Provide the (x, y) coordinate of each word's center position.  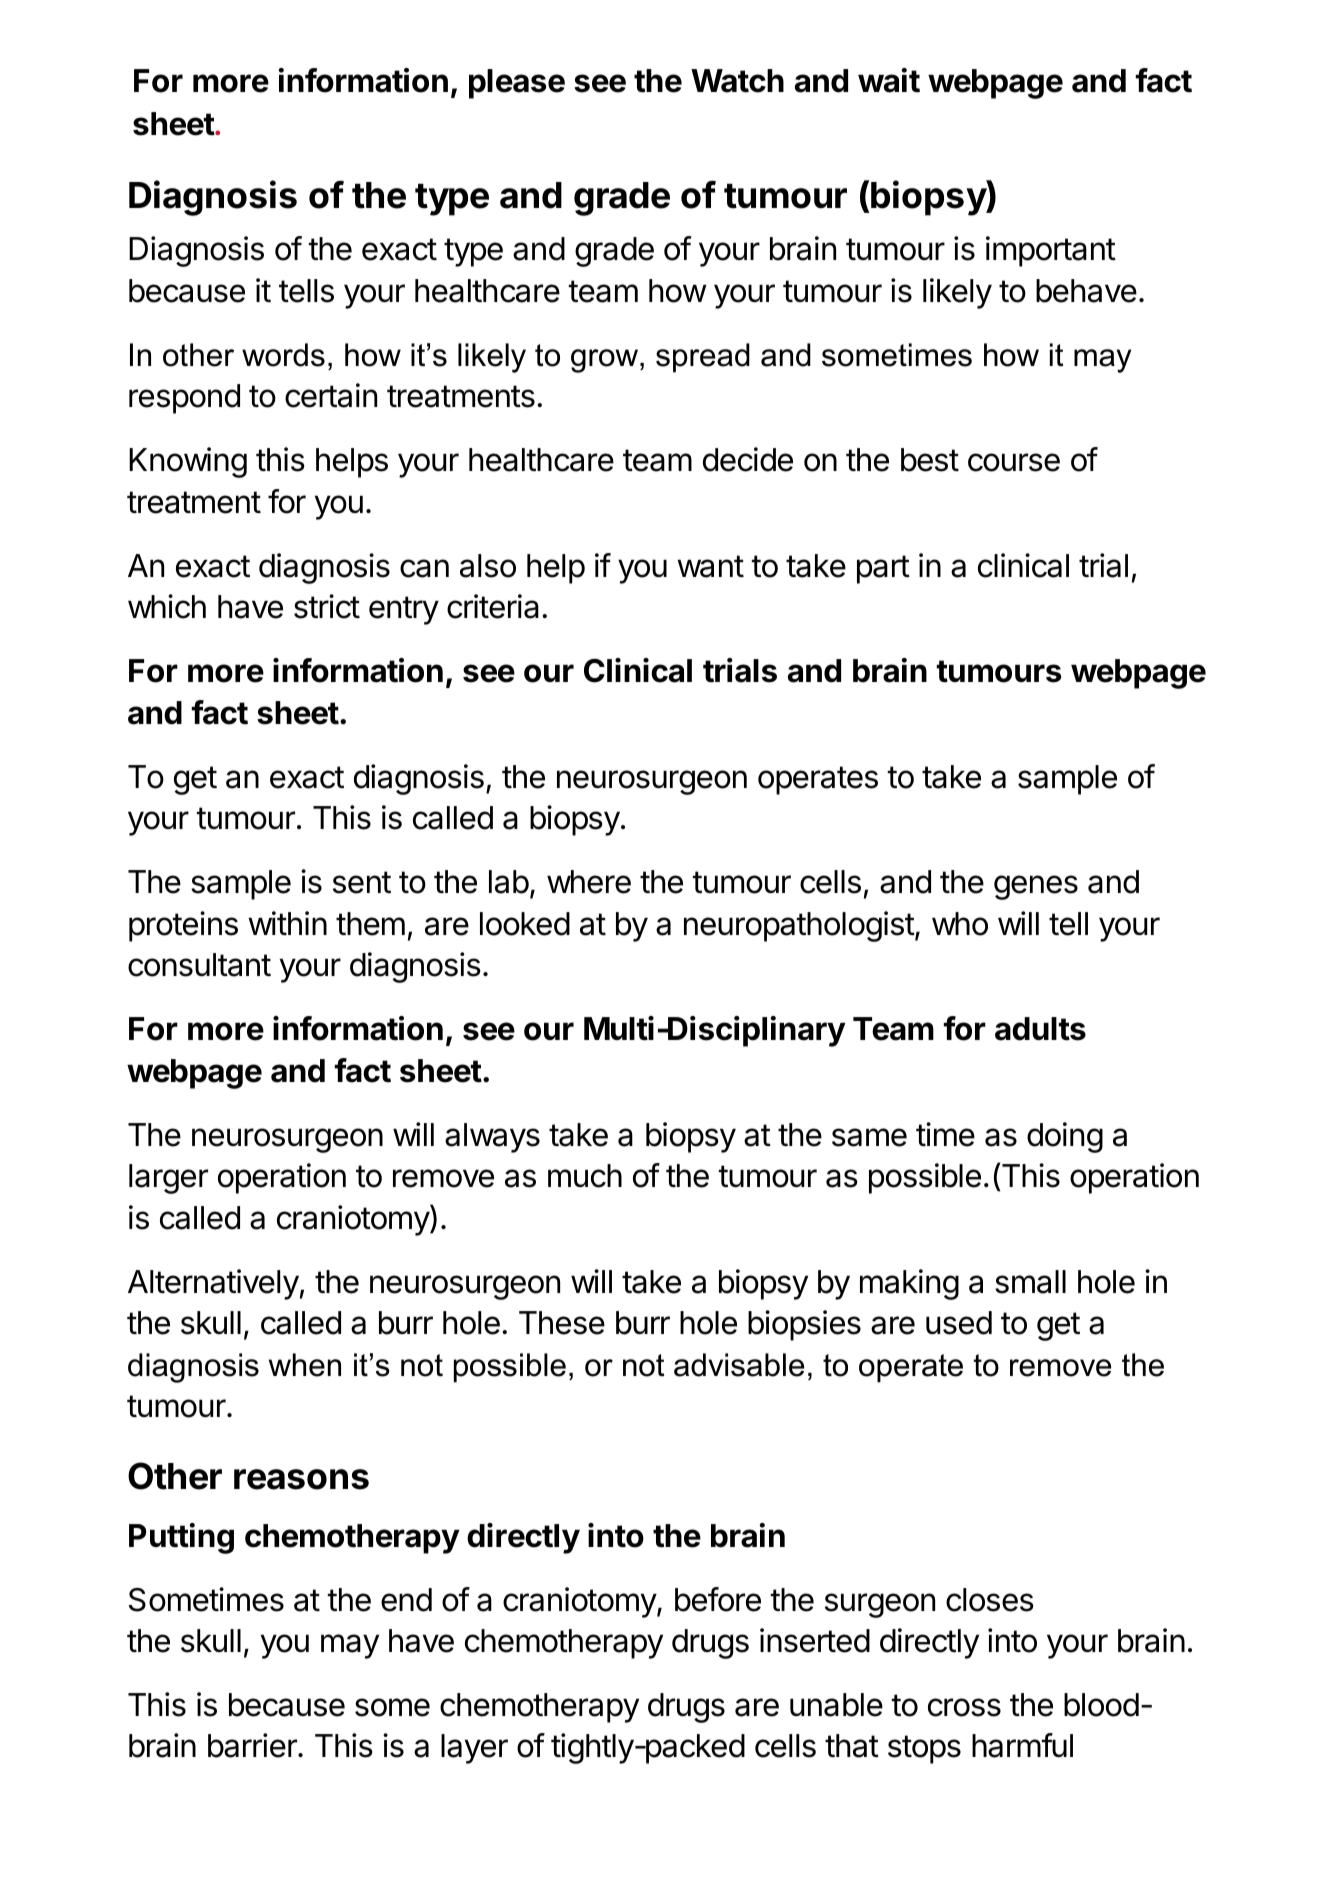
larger (168, 1179)
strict (327, 606)
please (517, 84)
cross (964, 1707)
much (585, 1176)
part (883, 569)
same (869, 1137)
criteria (493, 606)
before (718, 1599)
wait (889, 80)
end (406, 1600)
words (283, 355)
